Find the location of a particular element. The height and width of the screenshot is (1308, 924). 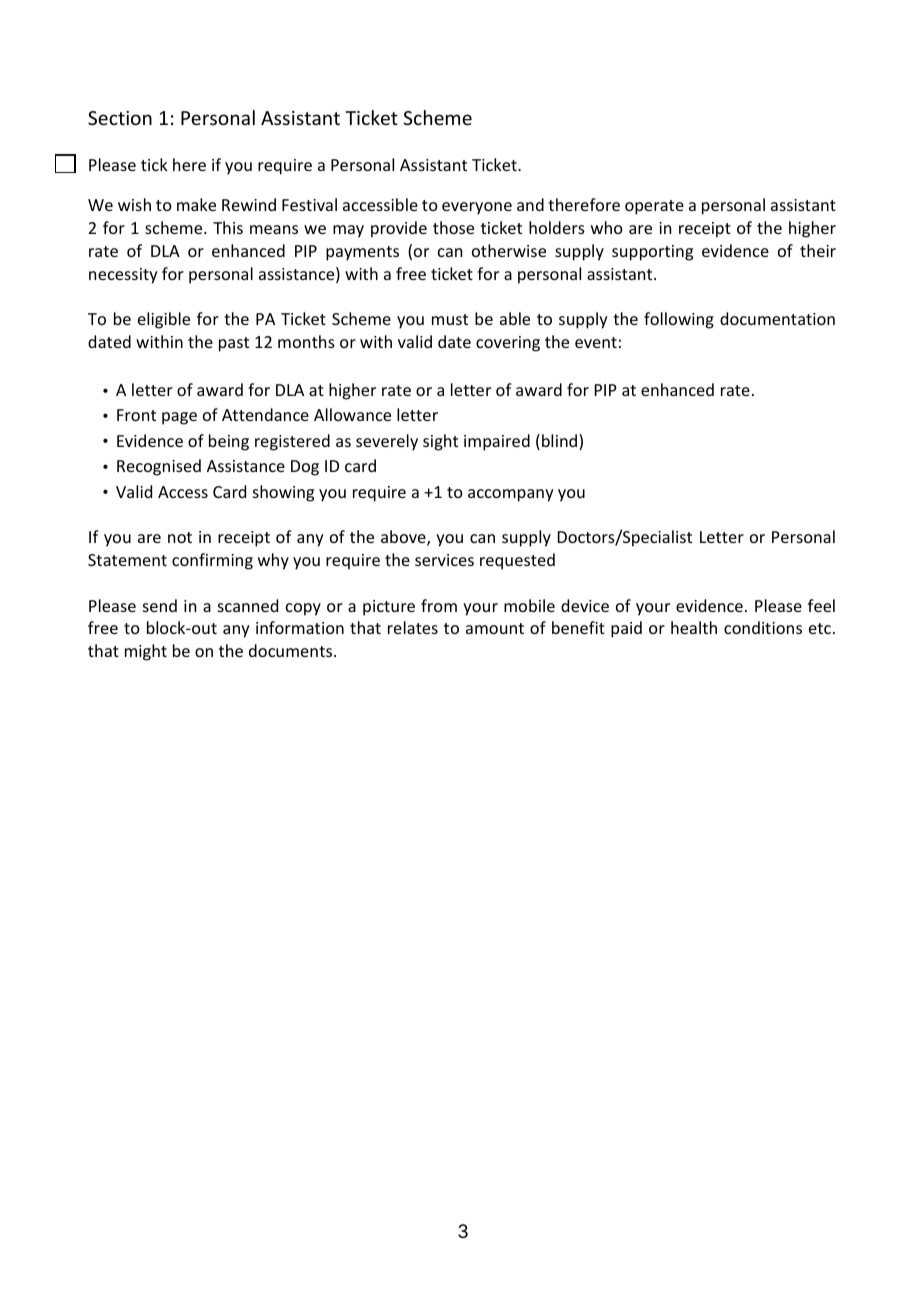

who is located at coordinates (607, 227).
